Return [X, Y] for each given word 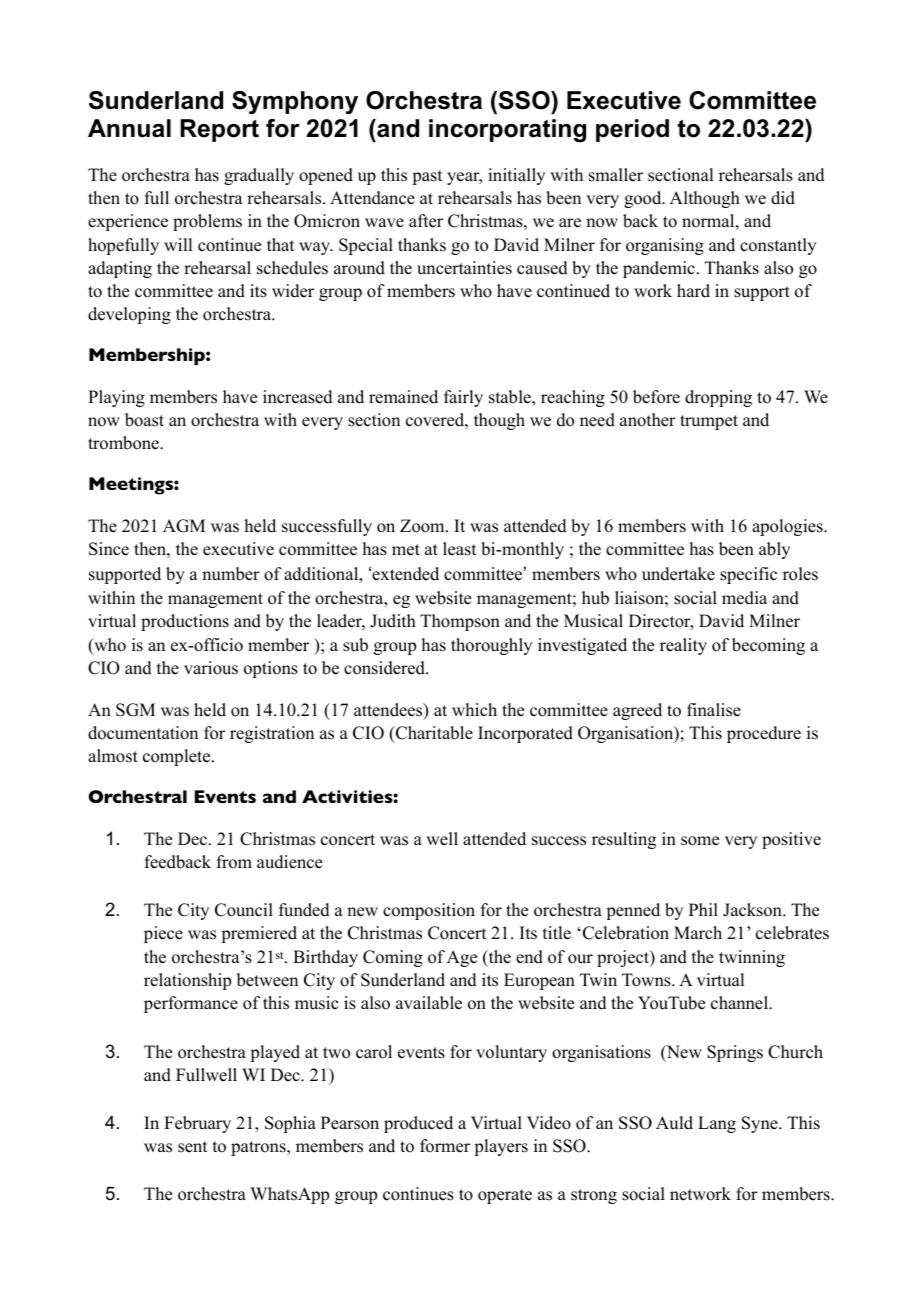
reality [683, 646]
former [445, 1146]
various [211, 668]
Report [220, 130]
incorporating [507, 131]
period [632, 130]
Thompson [460, 622]
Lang [717, 1124]
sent [192, 1147]
